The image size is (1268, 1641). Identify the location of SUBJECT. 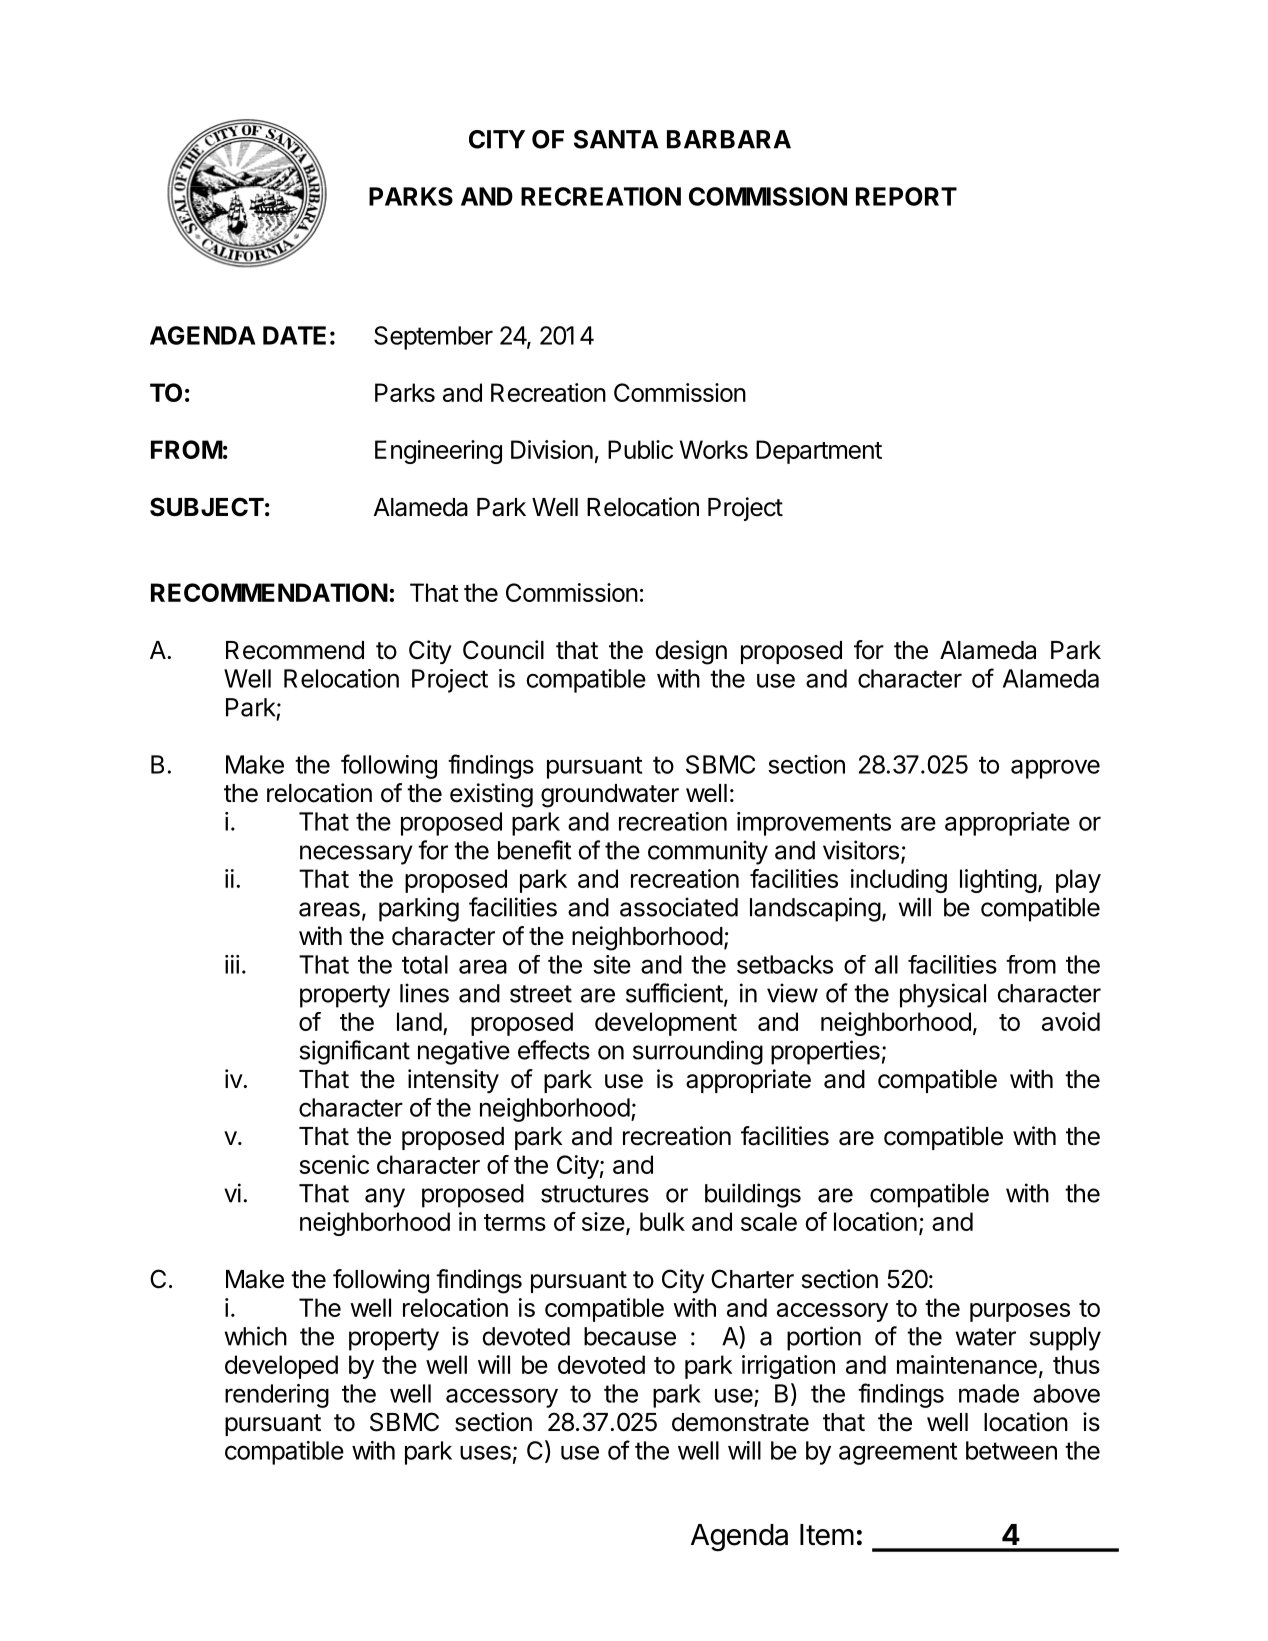
(207, 507).
